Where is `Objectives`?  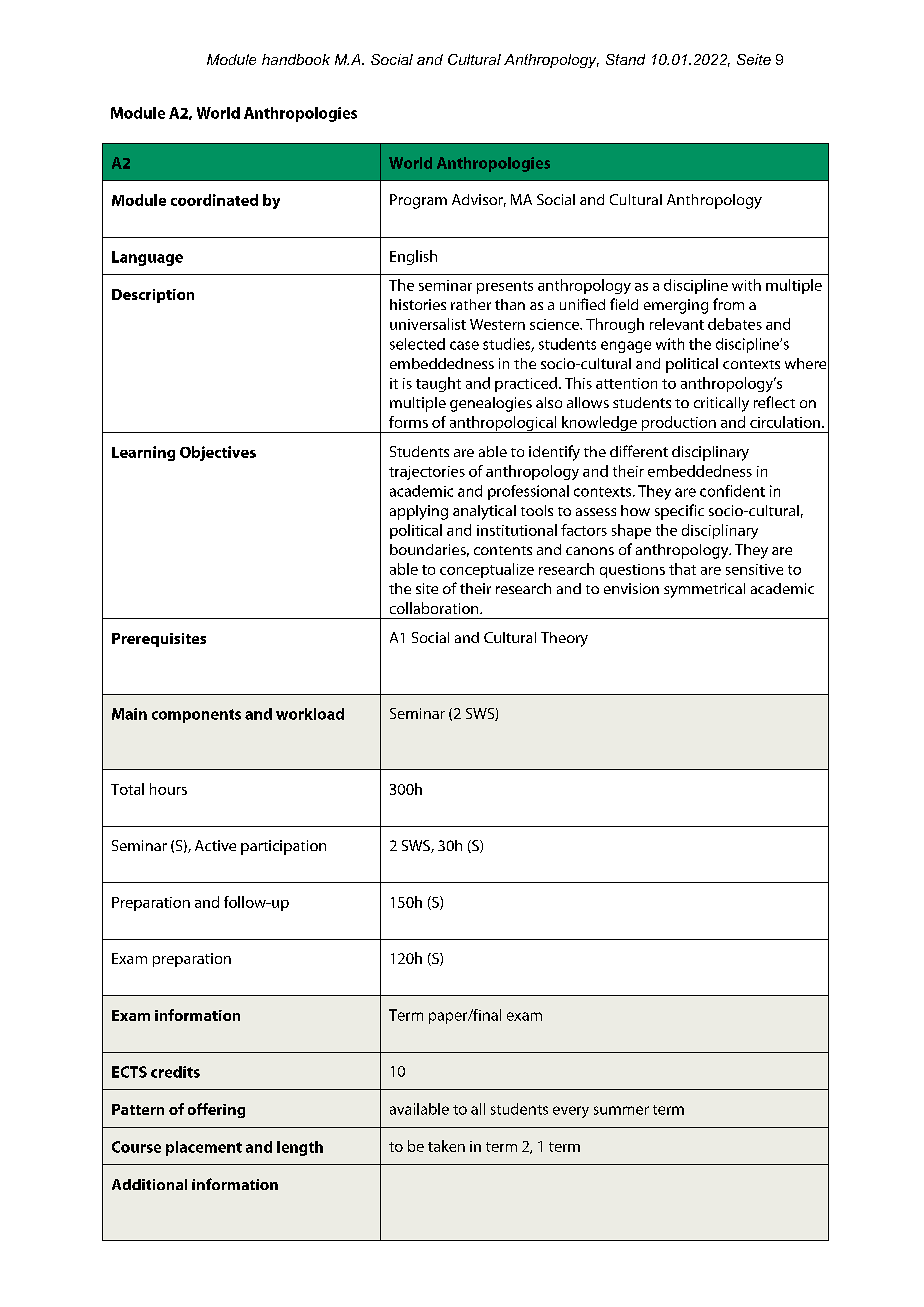 Objectives is located at coordinates (218, 453).
